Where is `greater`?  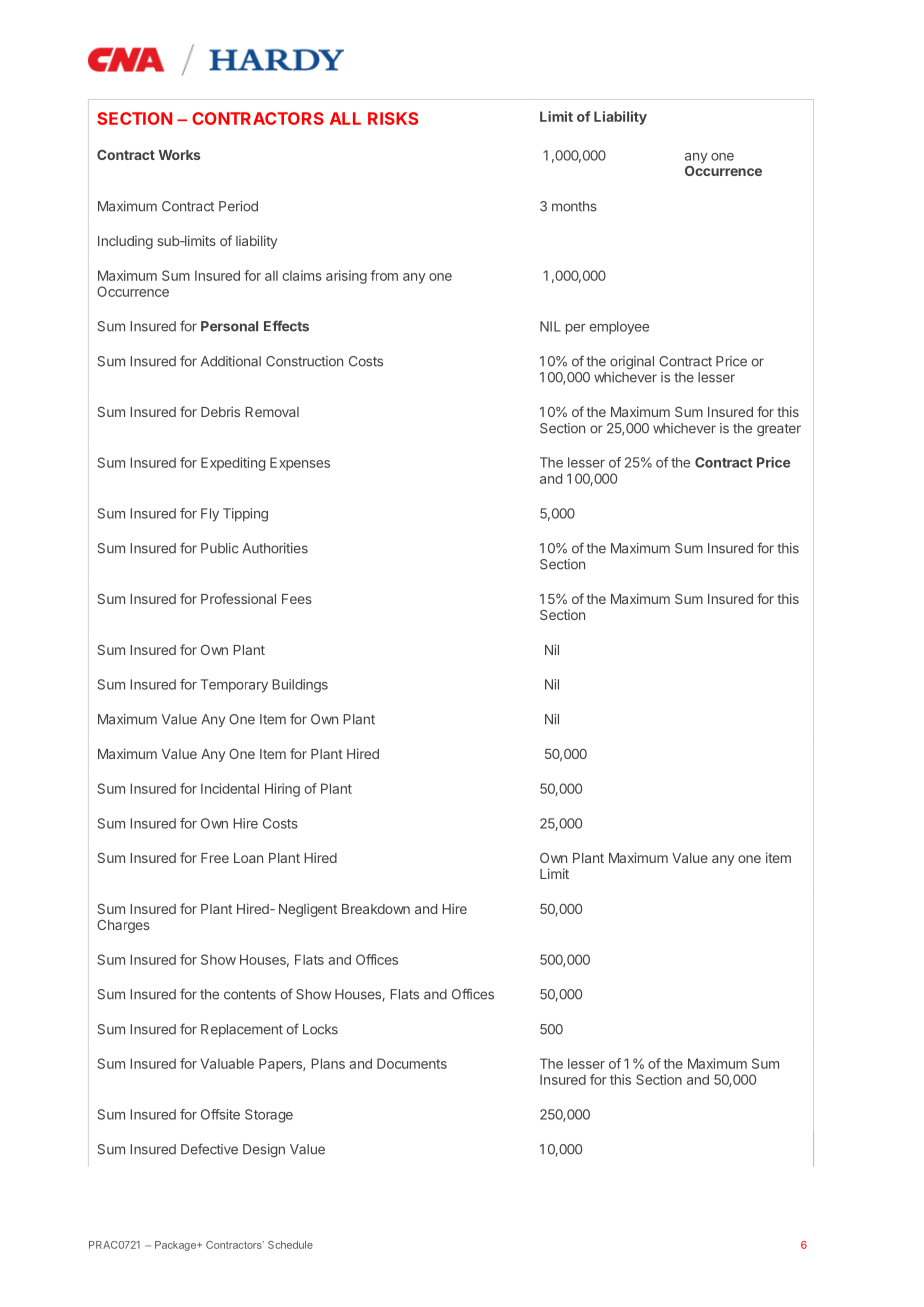
greater is located at coordinates (779, 430).
